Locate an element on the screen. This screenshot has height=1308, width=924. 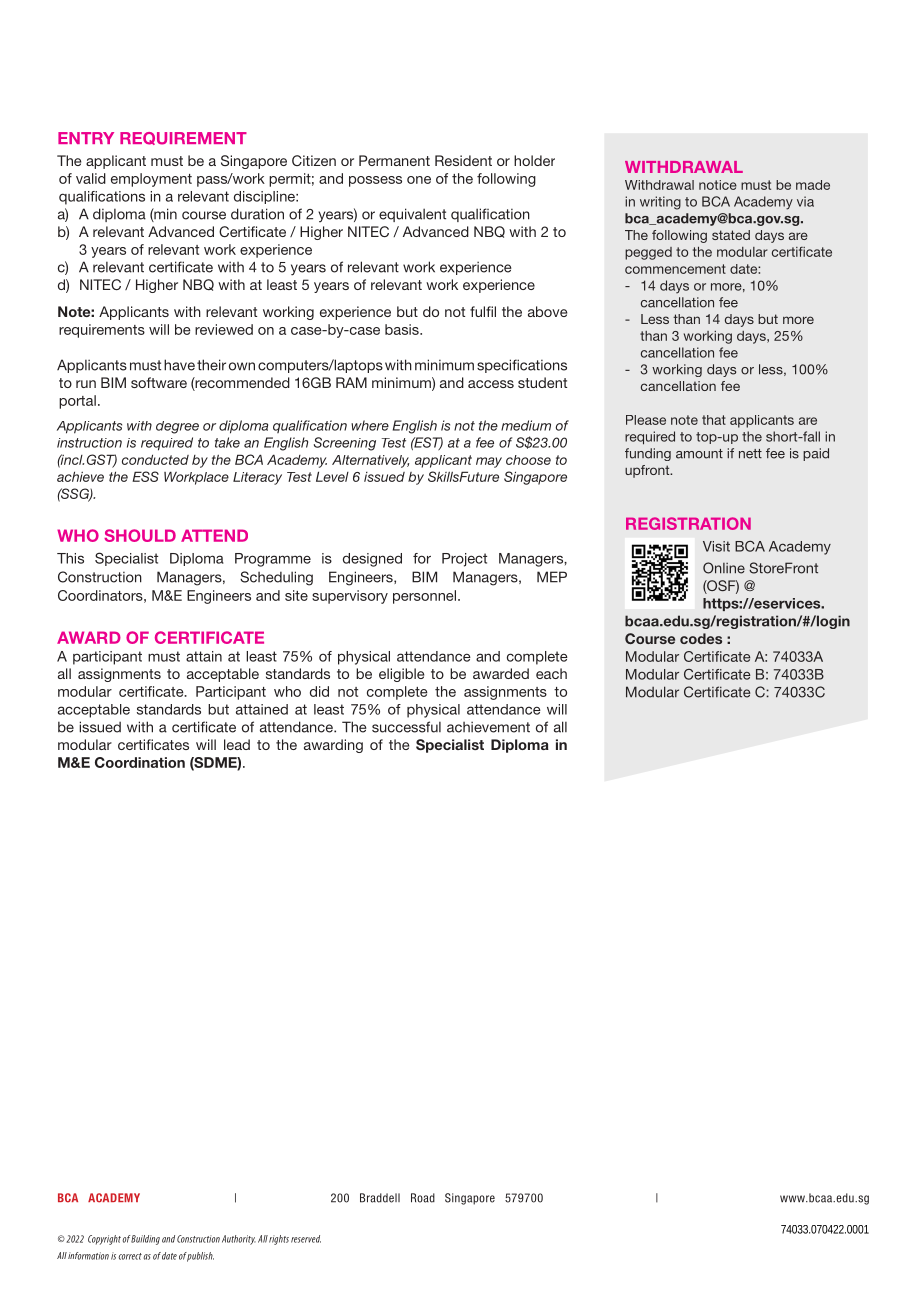
eligible is located at coordinates (401, 675).
